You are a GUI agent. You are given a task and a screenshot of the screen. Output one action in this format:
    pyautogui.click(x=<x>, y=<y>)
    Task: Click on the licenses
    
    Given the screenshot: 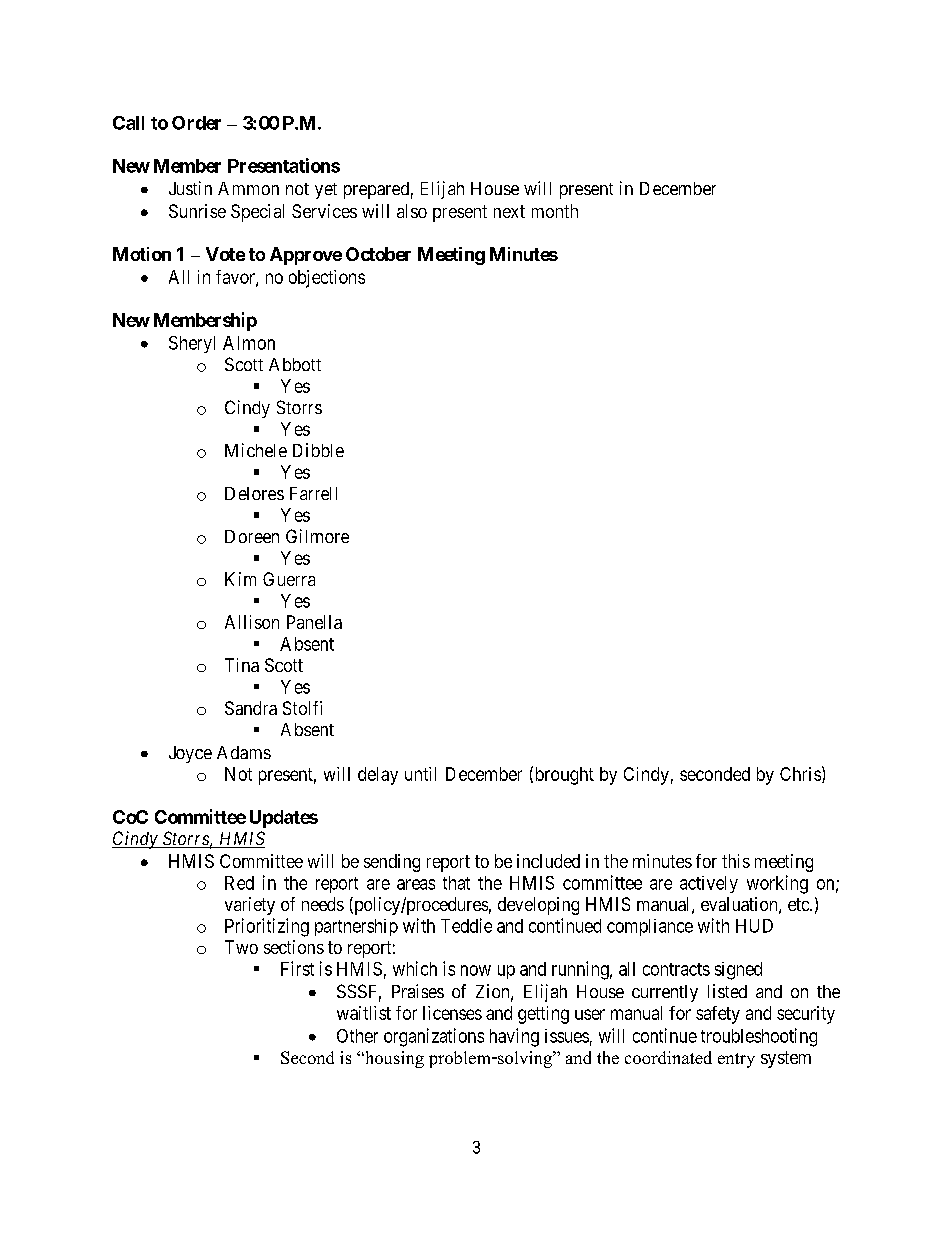 What is the action you would take?
    pyautogui.click(x=452, y=1013)
